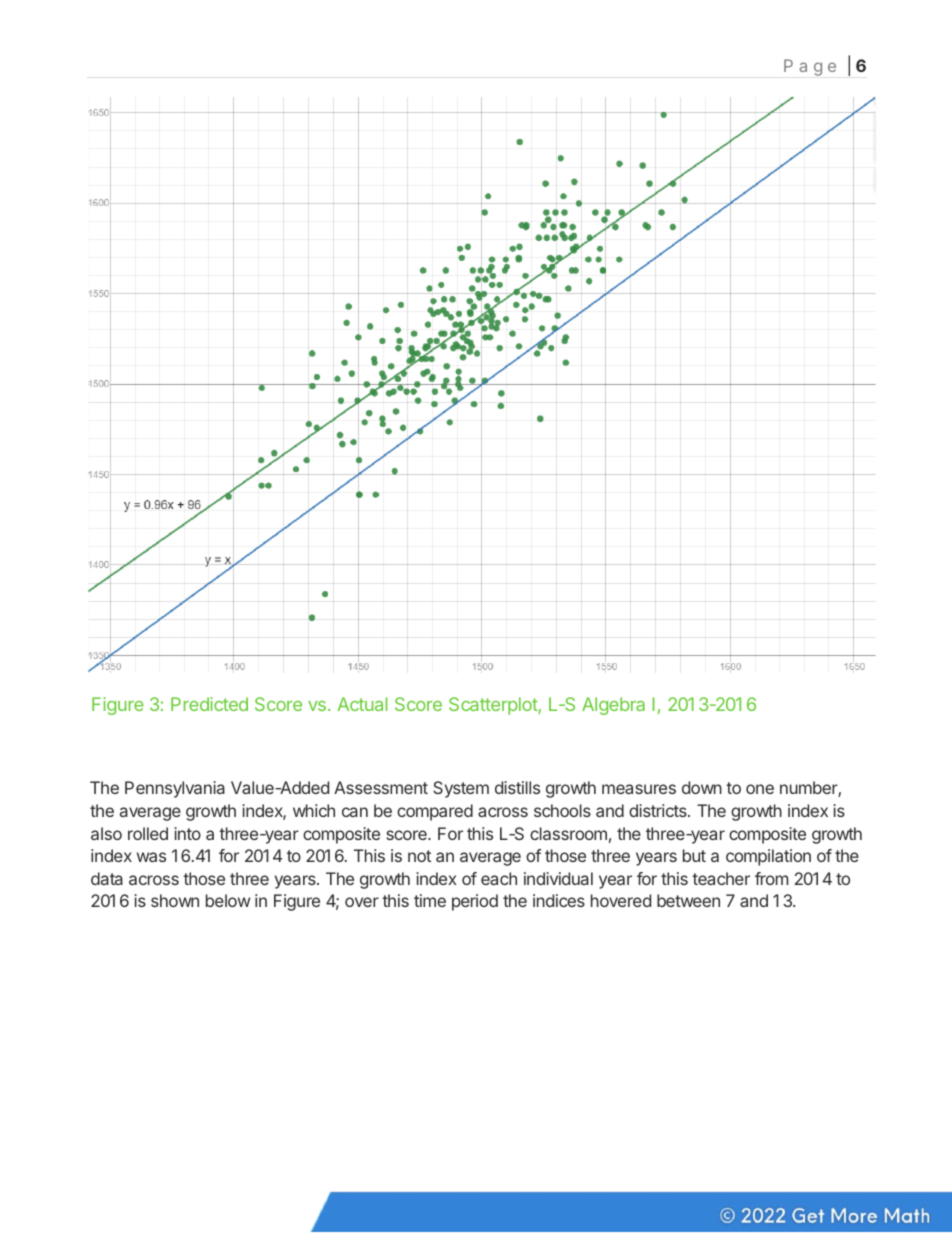  Describe the element at coordinates (430, 900) in the screenshot. I see `time` at that location.
